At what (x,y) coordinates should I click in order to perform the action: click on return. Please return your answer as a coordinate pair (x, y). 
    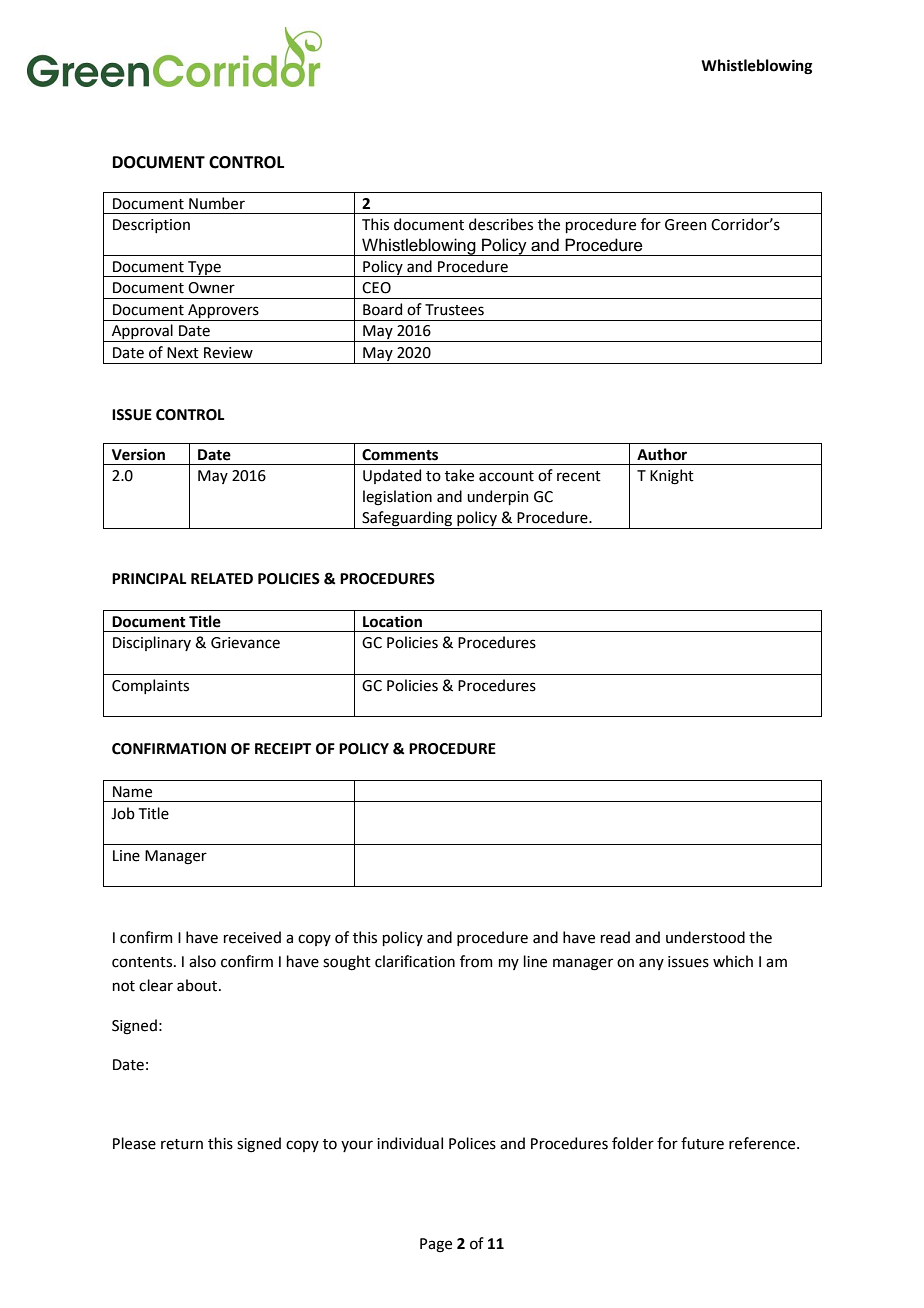
    Looking at the image, I should click on (182, 1144).
